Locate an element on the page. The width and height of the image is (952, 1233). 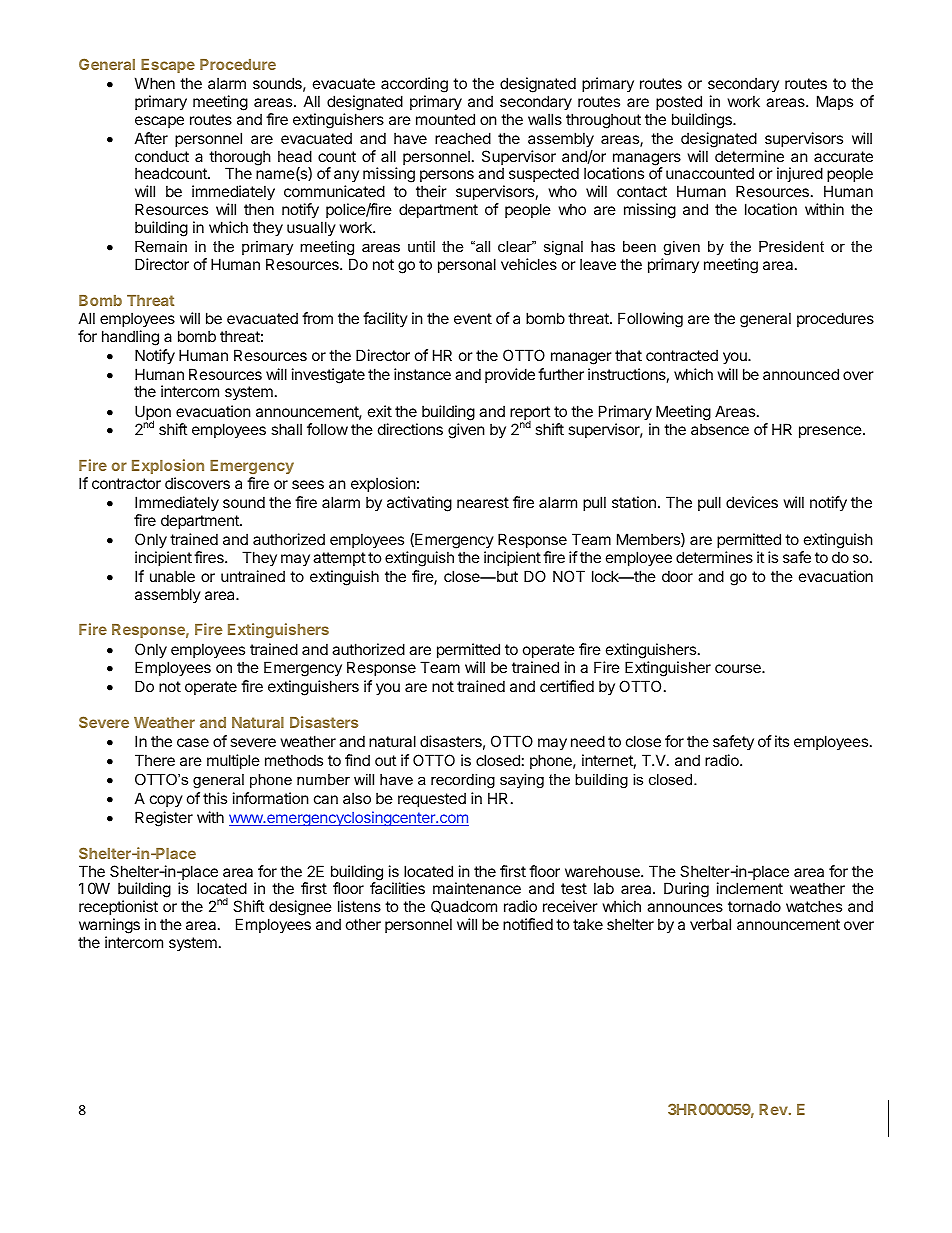
unable is located at coordinates (172, 576).
